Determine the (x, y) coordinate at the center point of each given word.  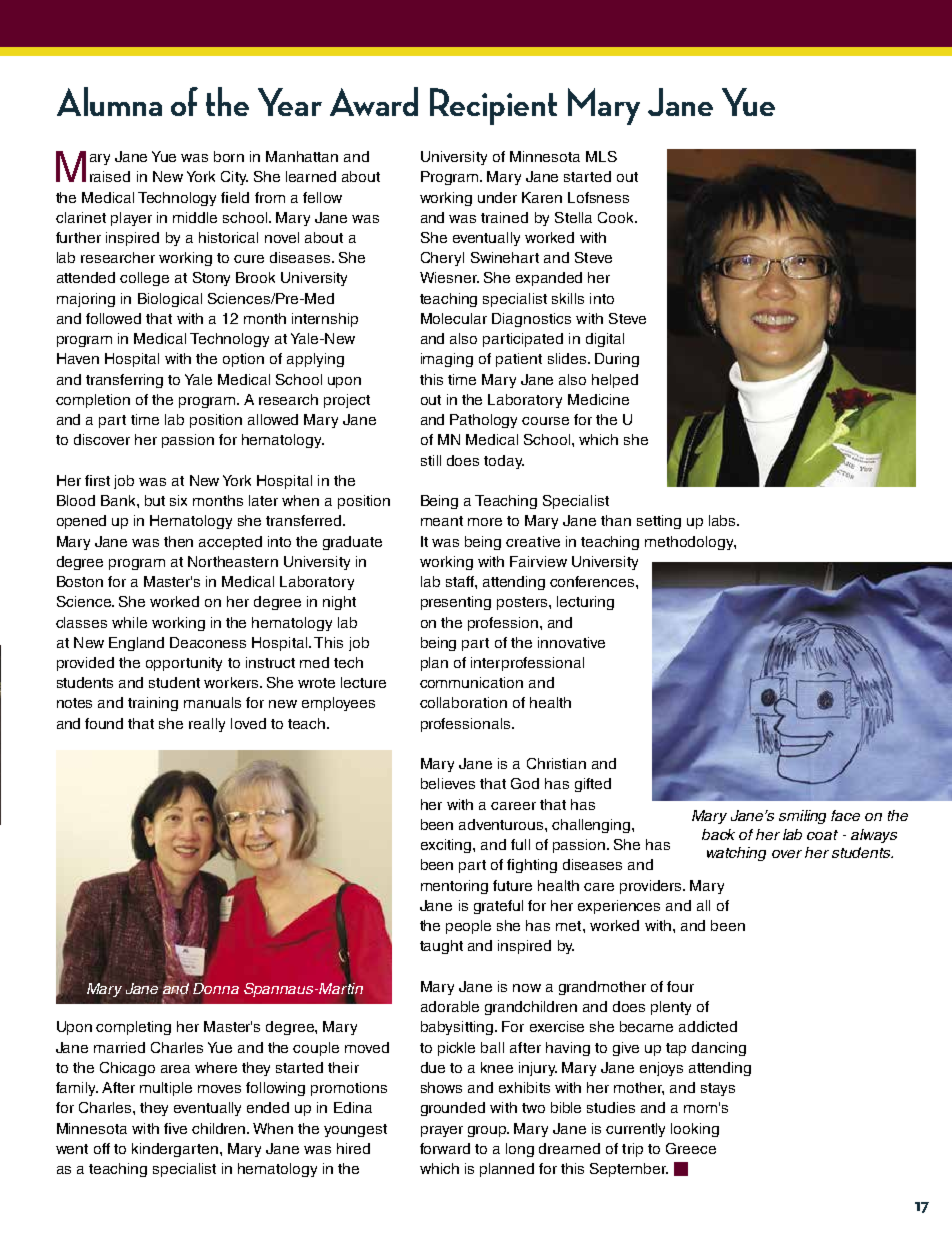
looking (695, 1130)
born (229, 156)
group (488, 1131)
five (175, 1128)
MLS (601, 156)
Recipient (493, 106)
